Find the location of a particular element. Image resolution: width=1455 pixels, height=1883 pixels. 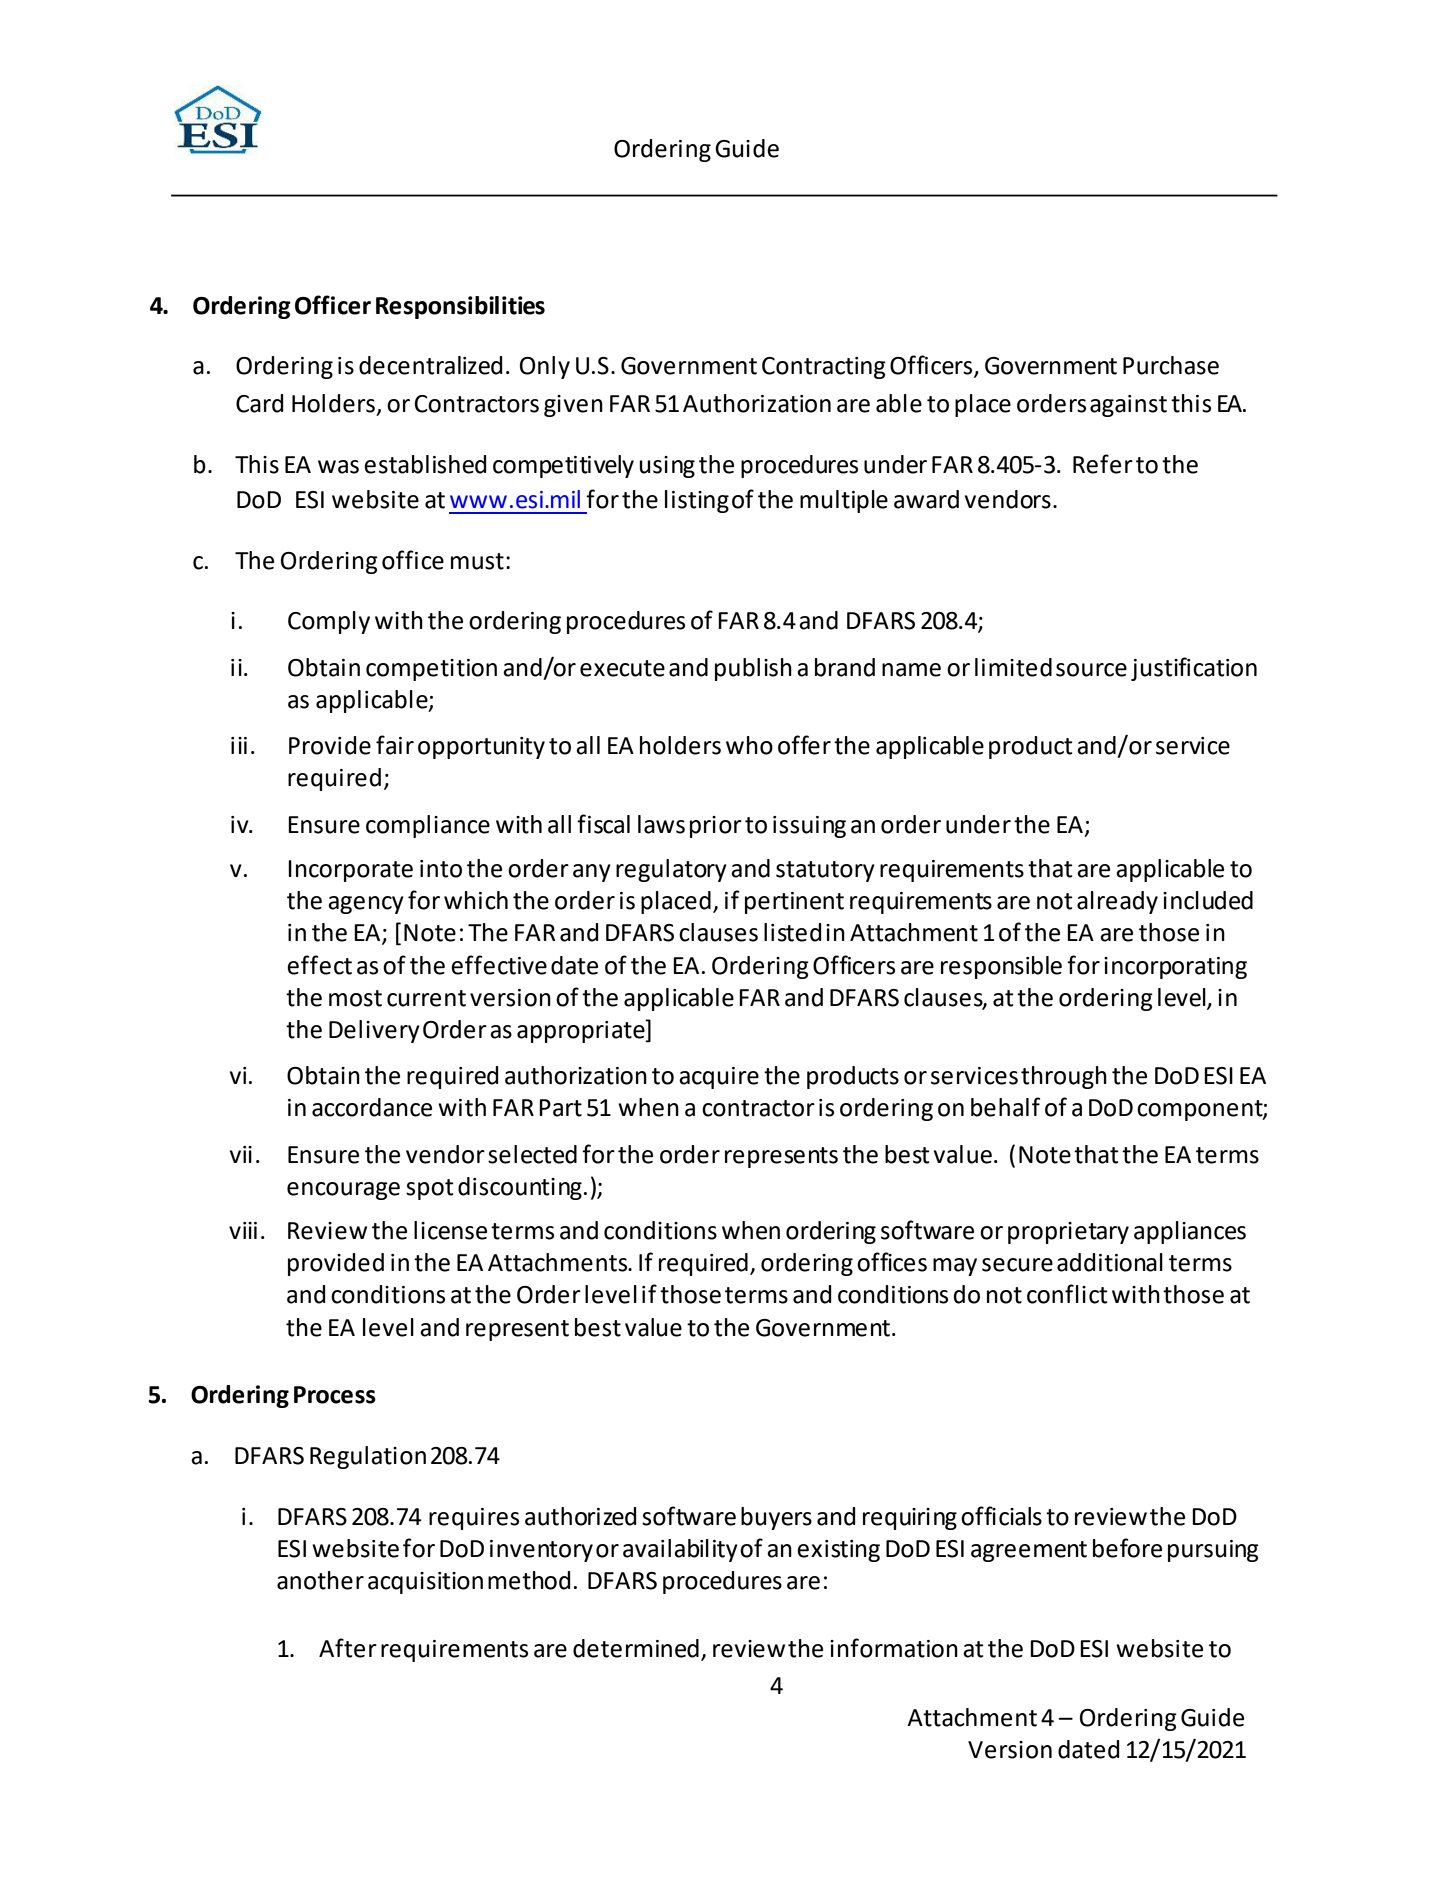

After is located at coordinates (348, 1648).
